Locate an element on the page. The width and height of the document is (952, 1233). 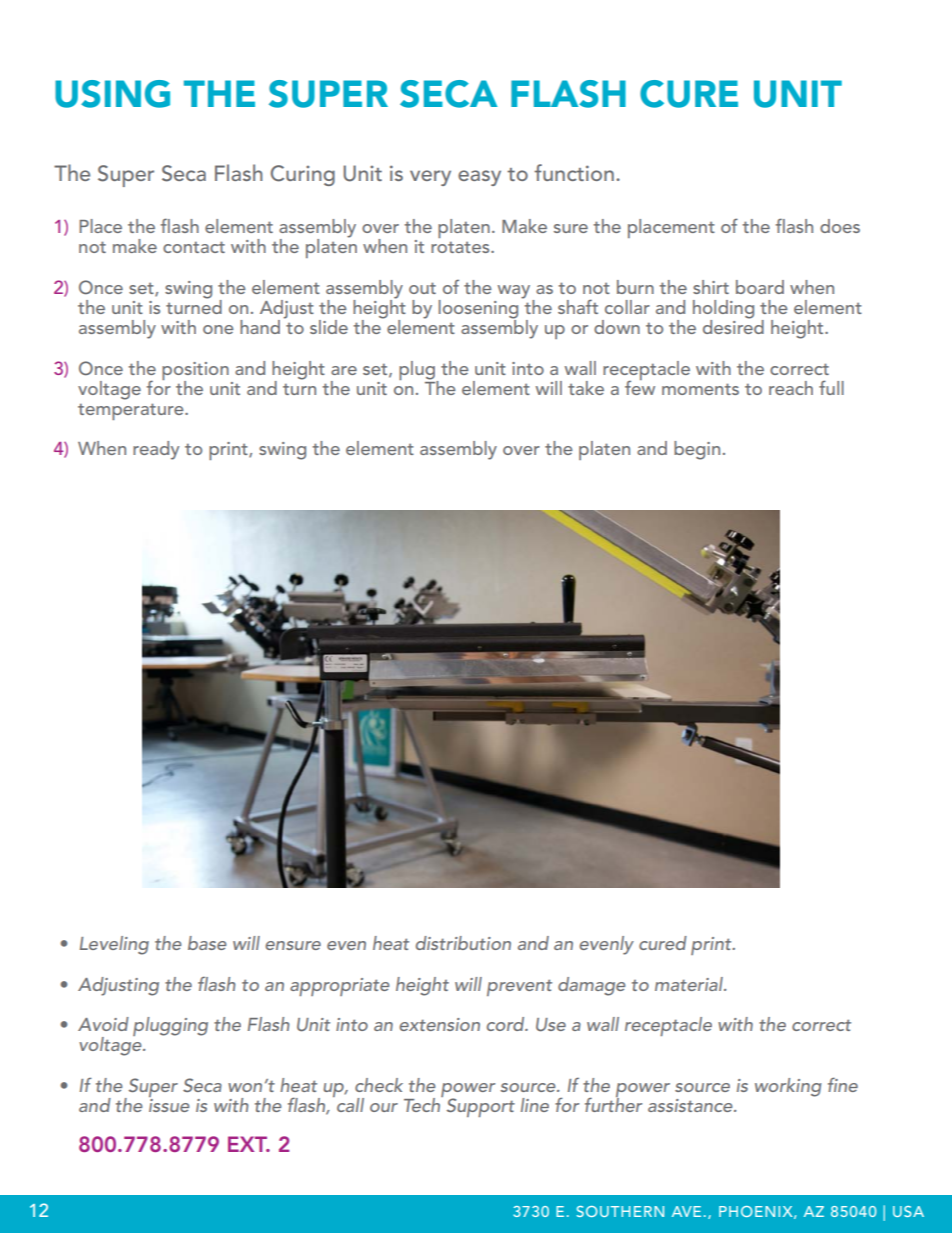
USING is located at coordinates (112, 94).
